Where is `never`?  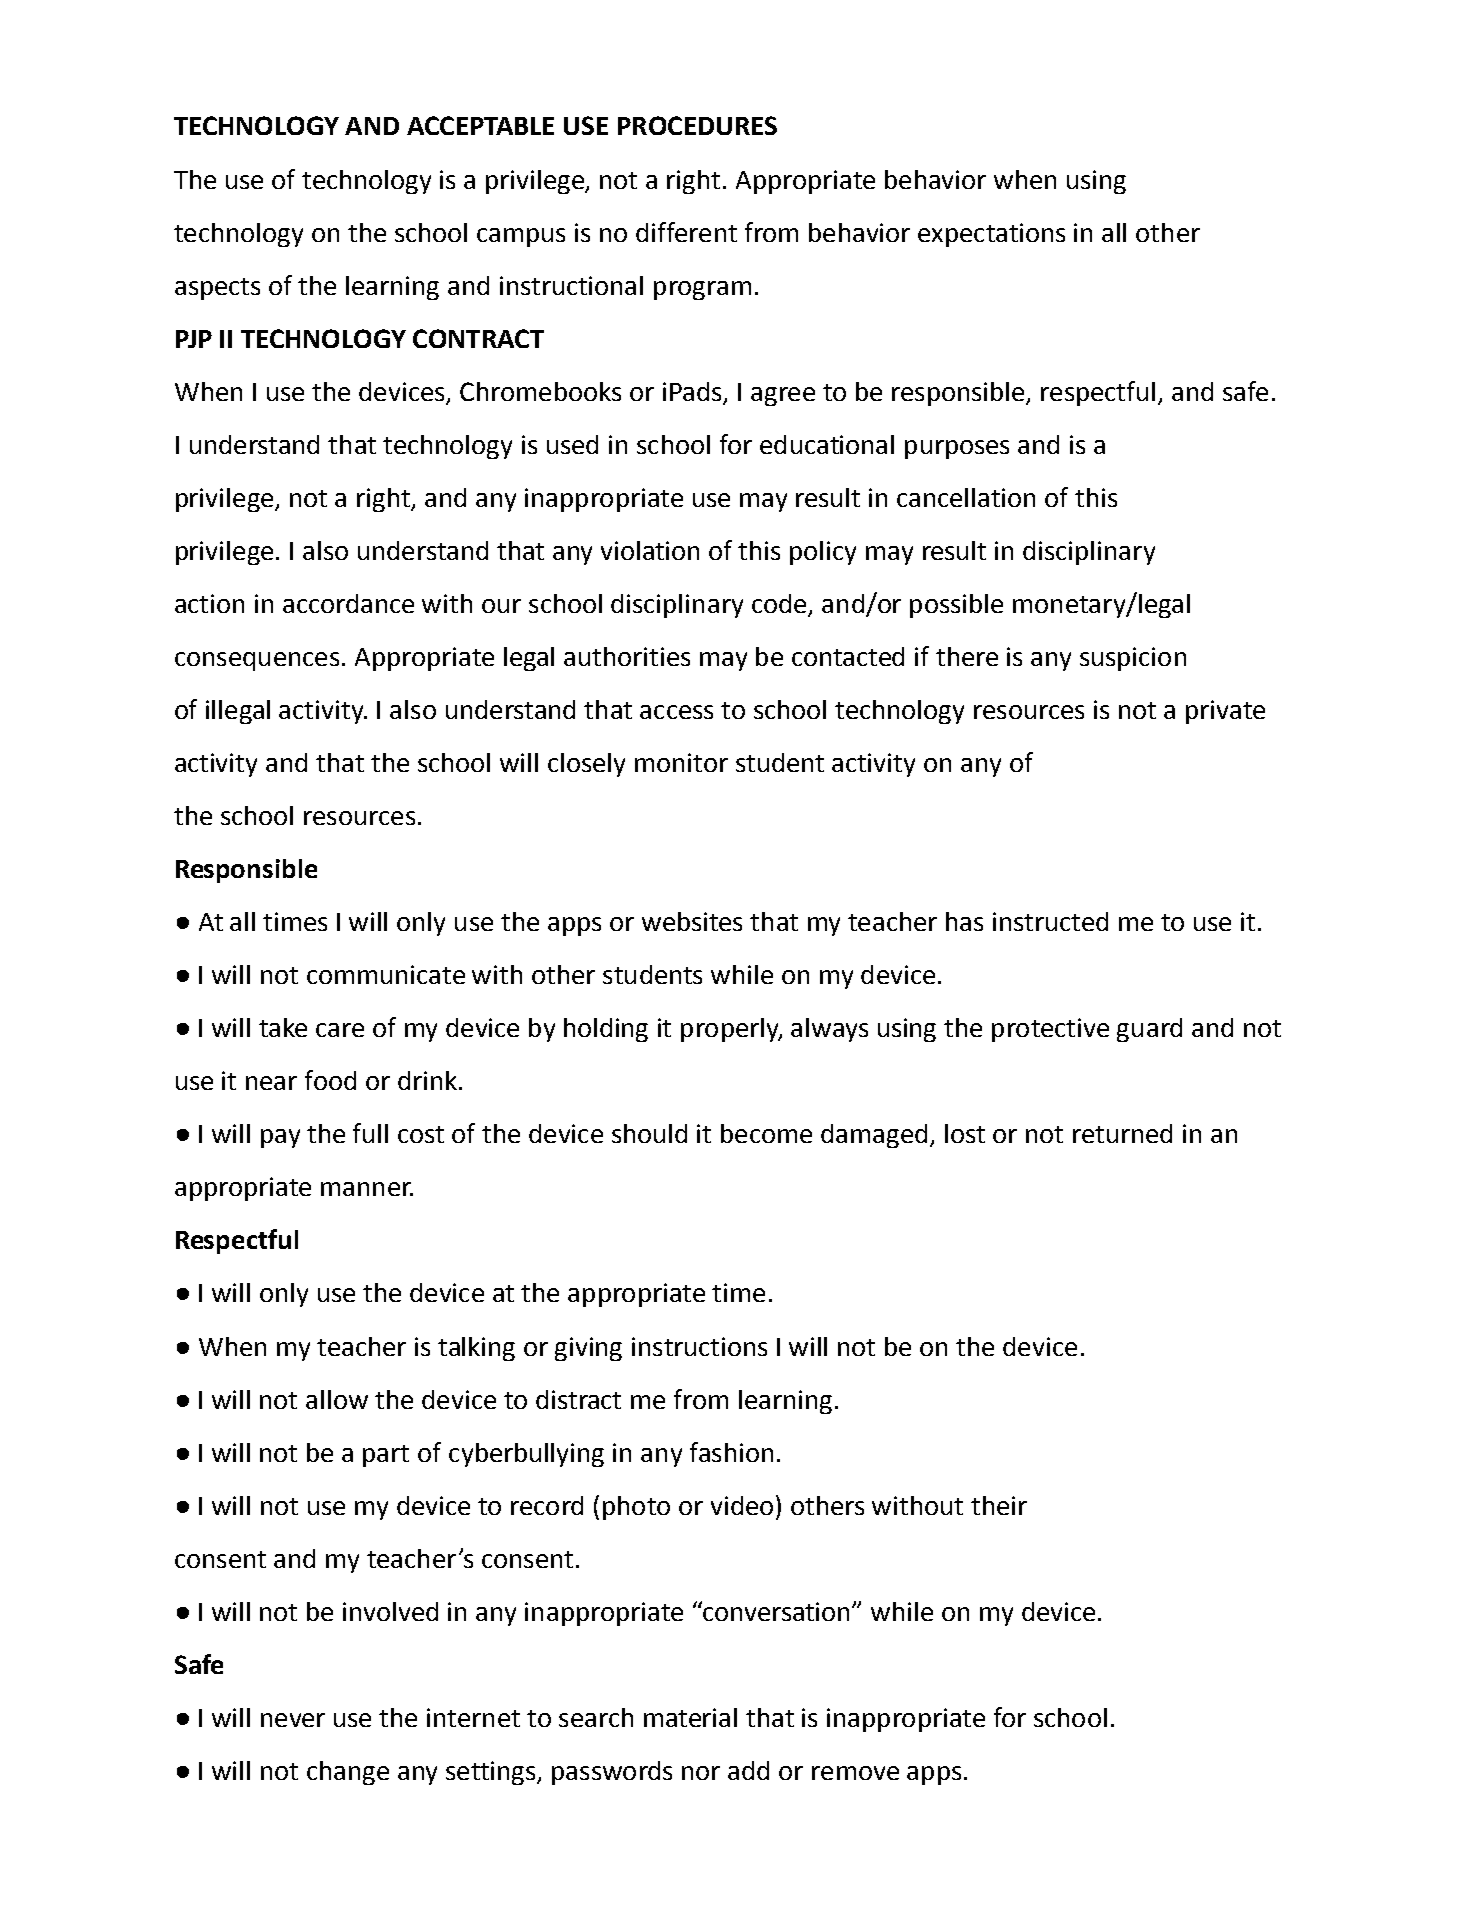
never is located at coordinates (293, 1720).
